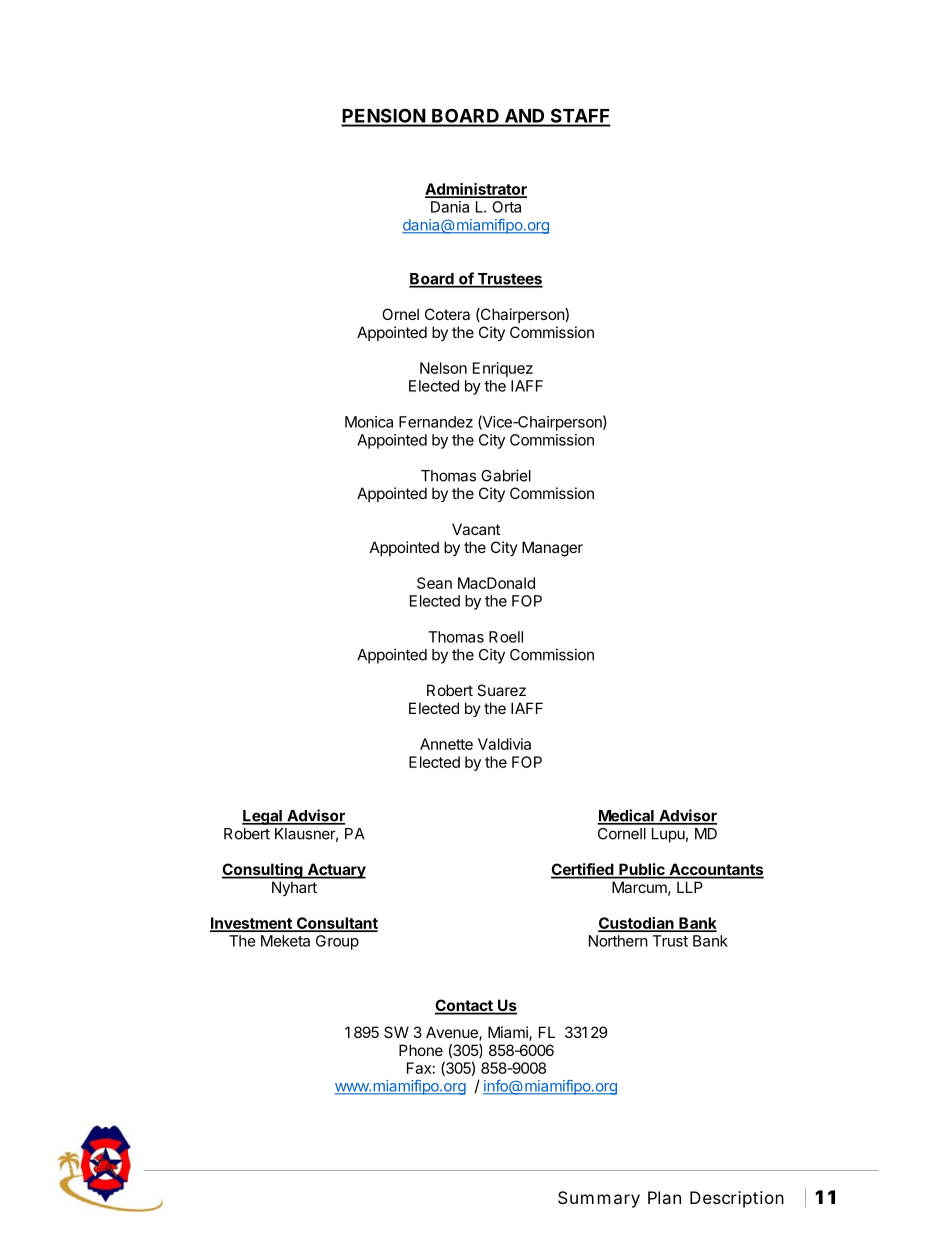 The height and width of the screenshot is (1233, 952). Describe the element at coordinates (506, 207) in the screenshot. I see `Orta` at that location.
